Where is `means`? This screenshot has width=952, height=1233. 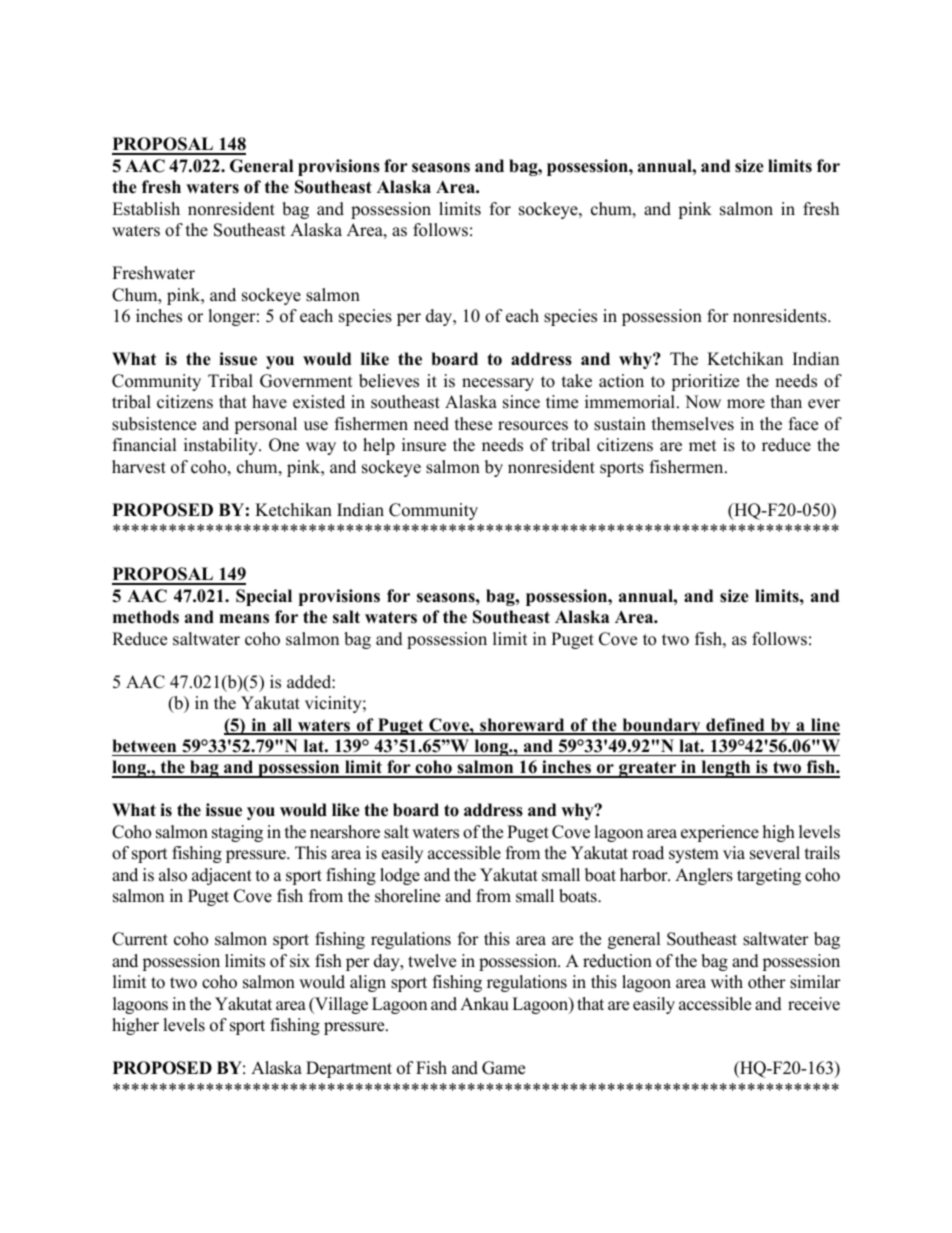 means is located at coordinates (244, 619).
